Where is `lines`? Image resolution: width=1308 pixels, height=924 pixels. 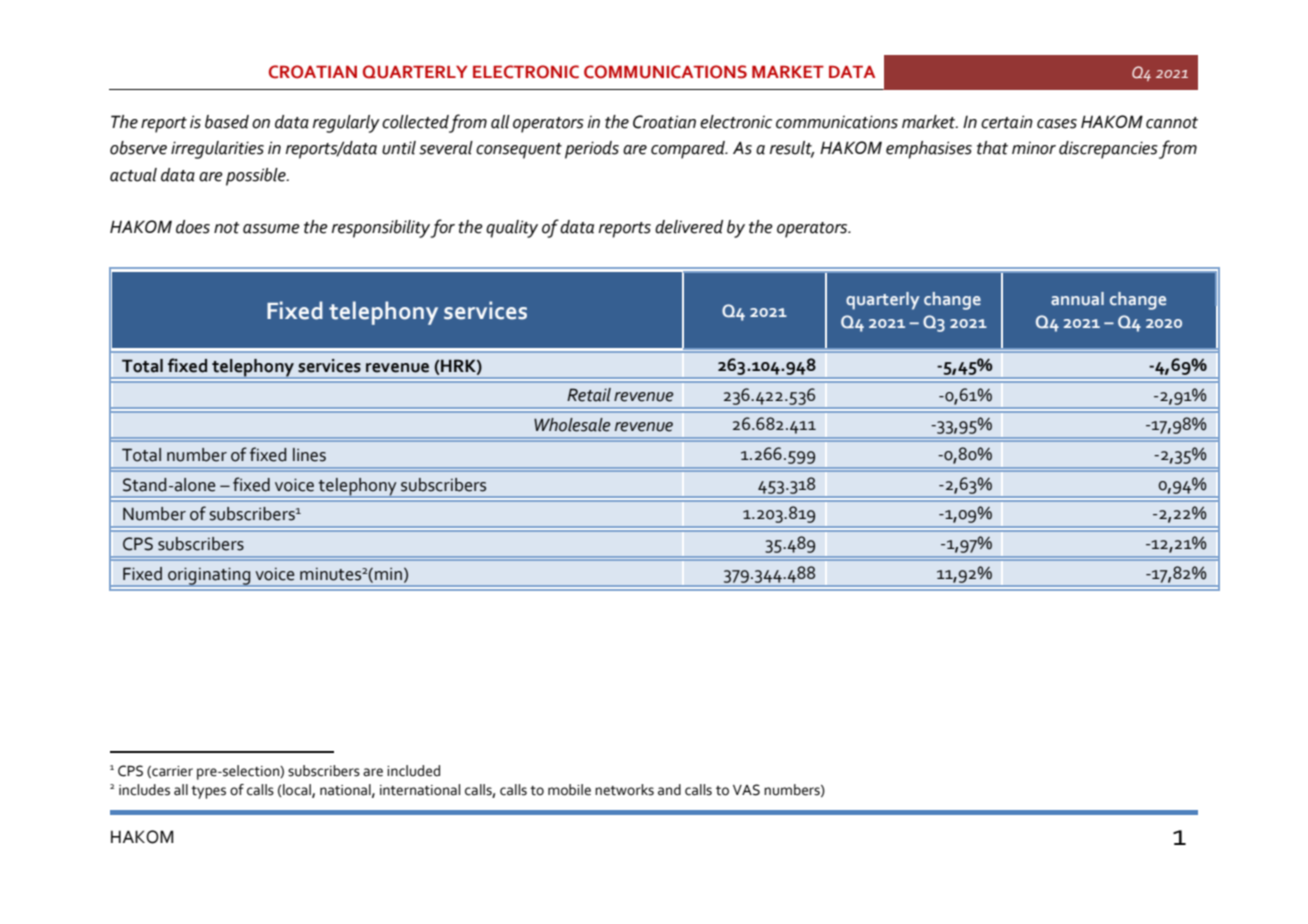 lines is located at coordinates (309, 455).
